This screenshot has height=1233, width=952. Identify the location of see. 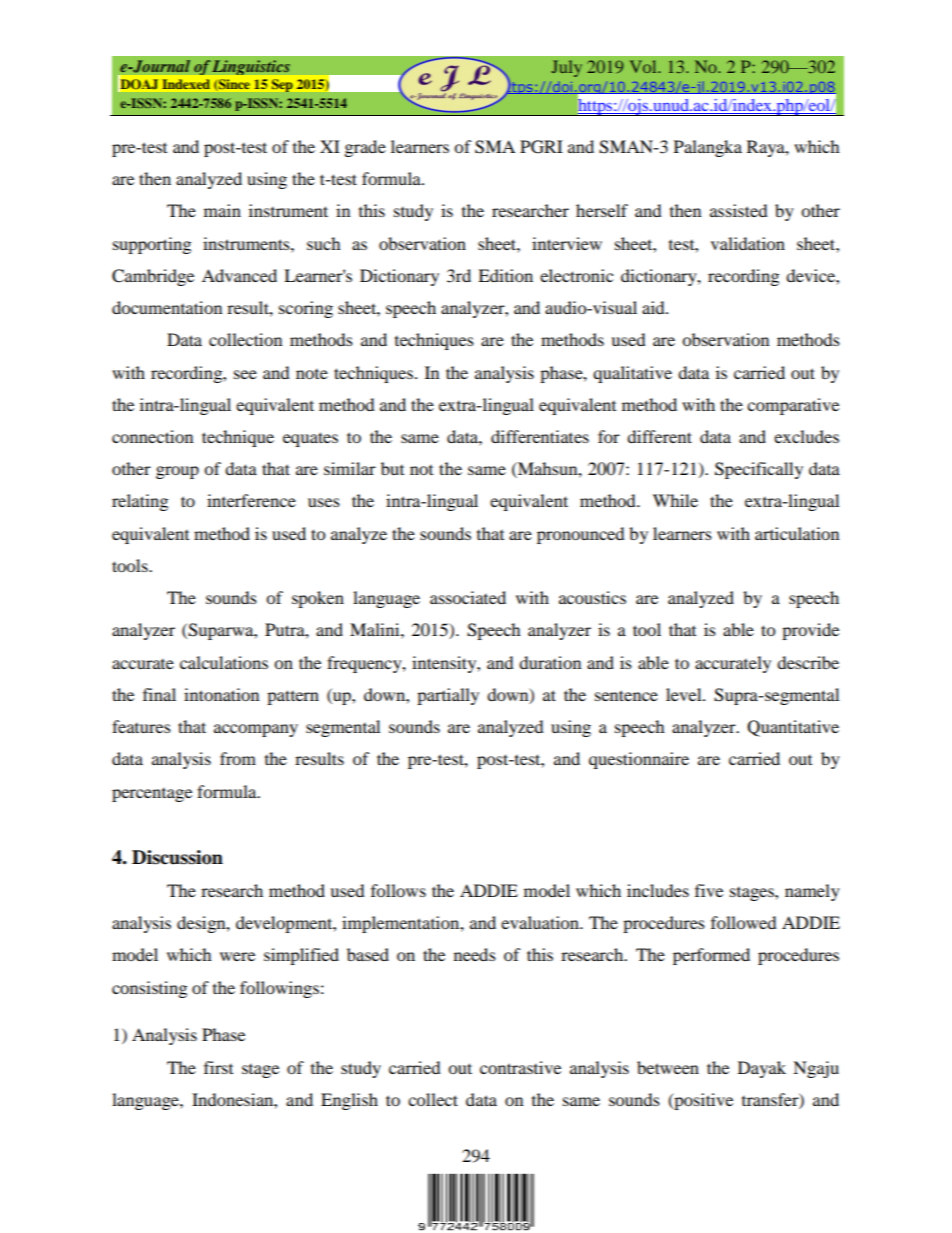
(245, 374).
